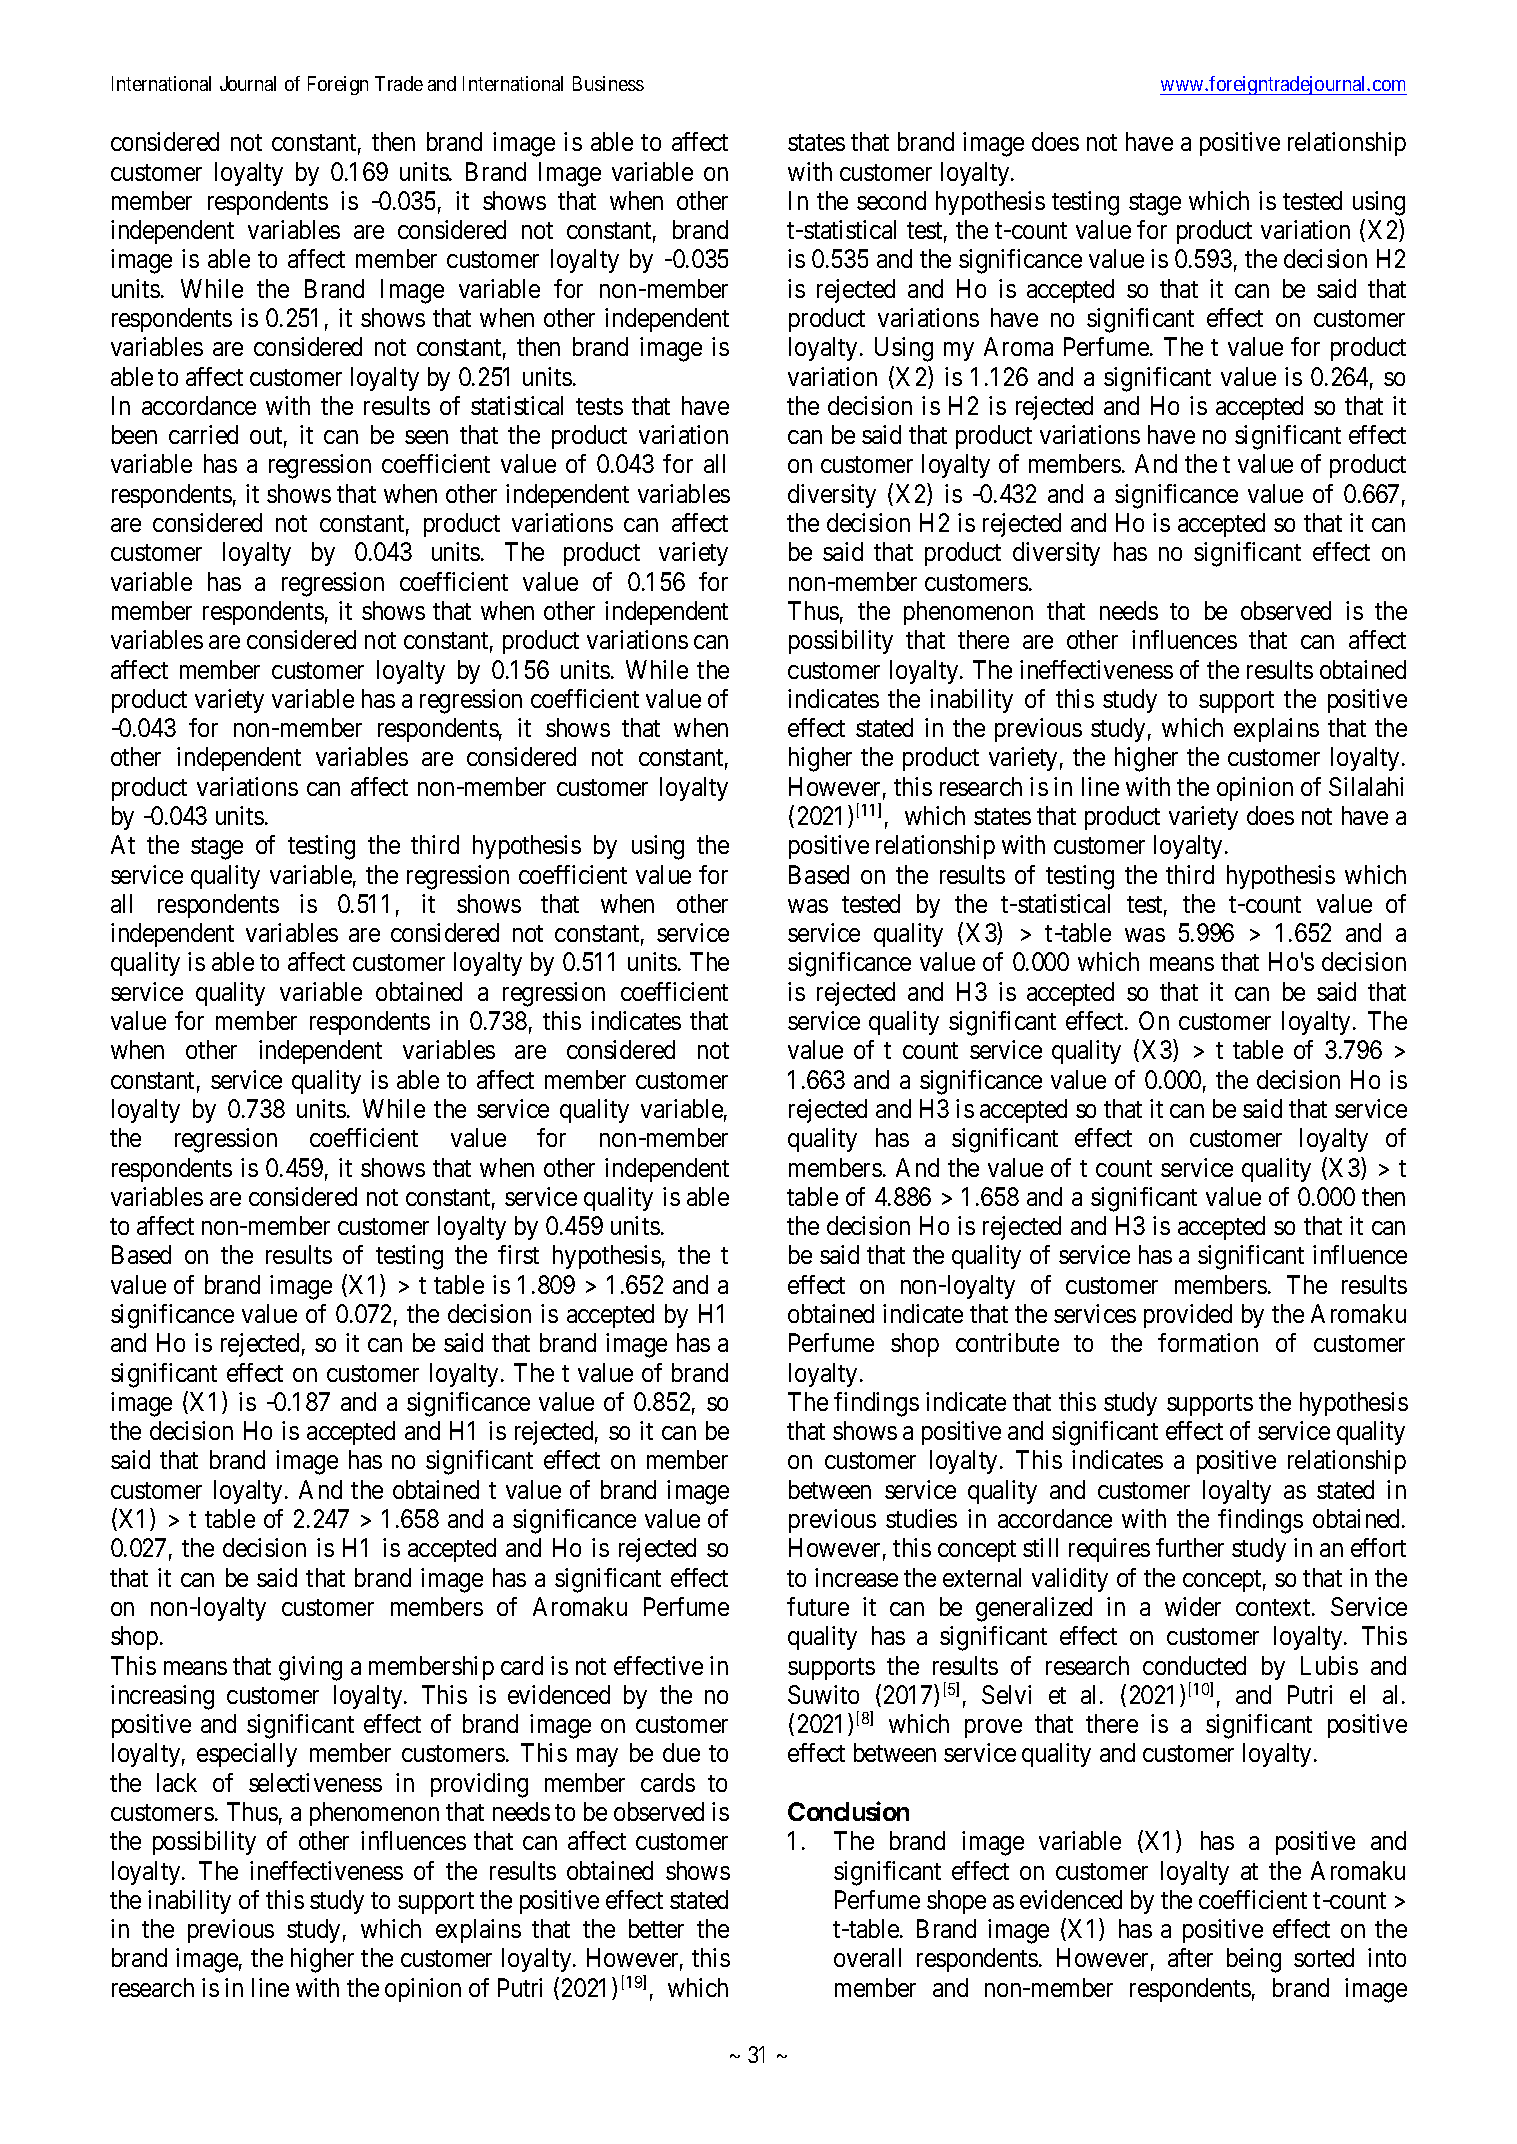 This document has height=2144, width=1517. Describe the element at coordinates (518, 1254) in the document. I see `first` at that location.
